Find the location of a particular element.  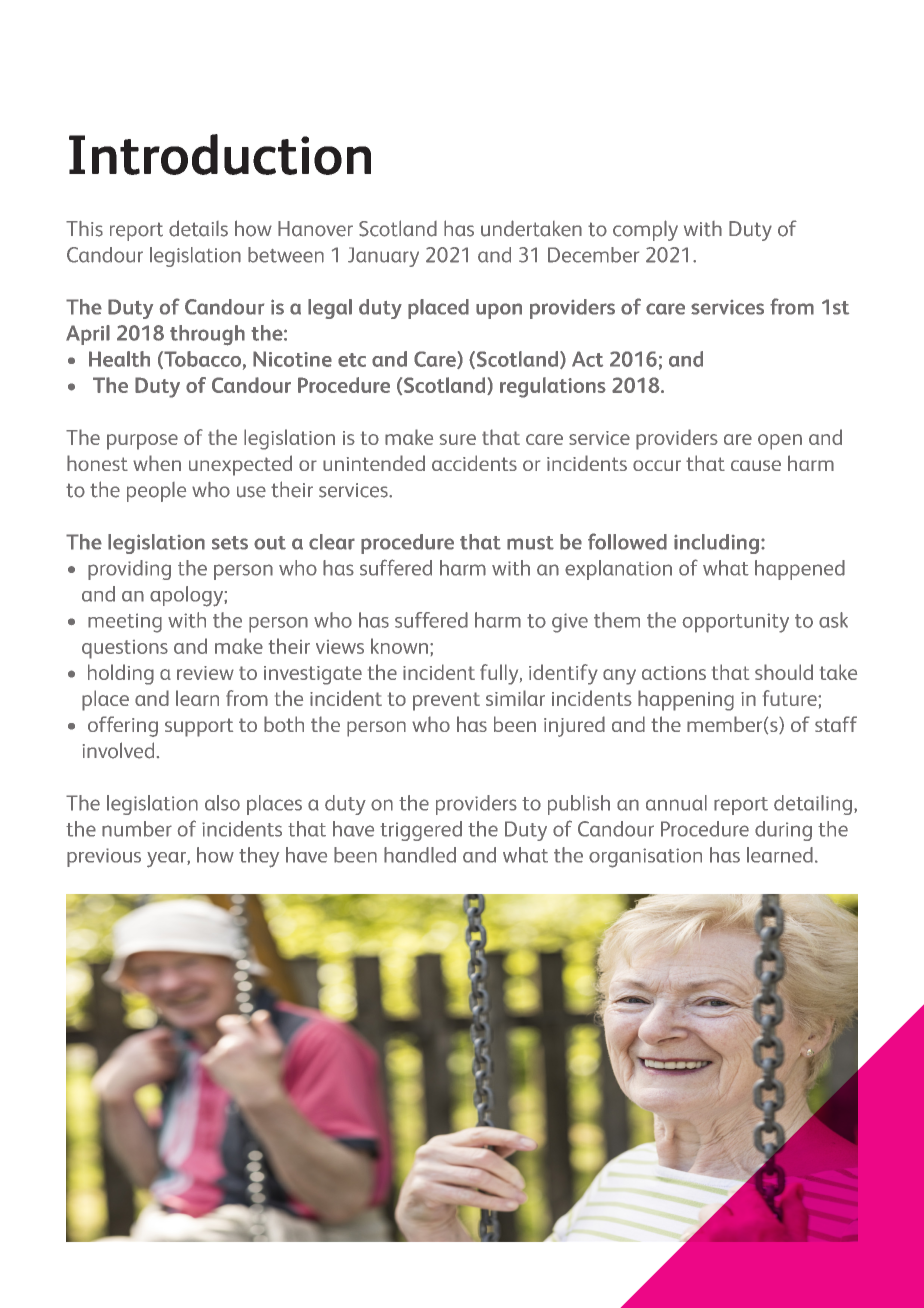

support is located at coordinates (199, 727).
